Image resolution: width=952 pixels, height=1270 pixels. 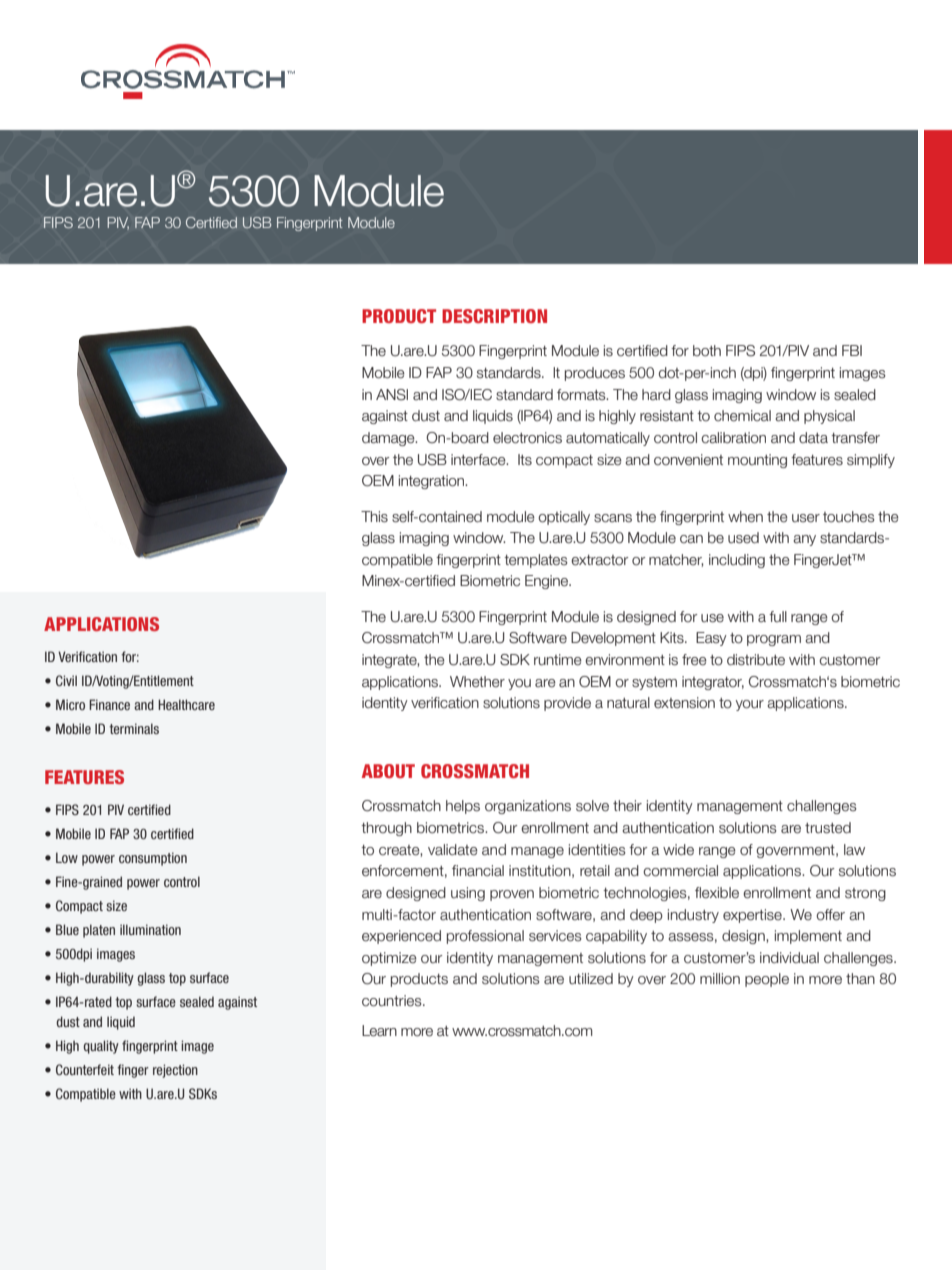 I want to click on people, so click(x=767, y=980).
